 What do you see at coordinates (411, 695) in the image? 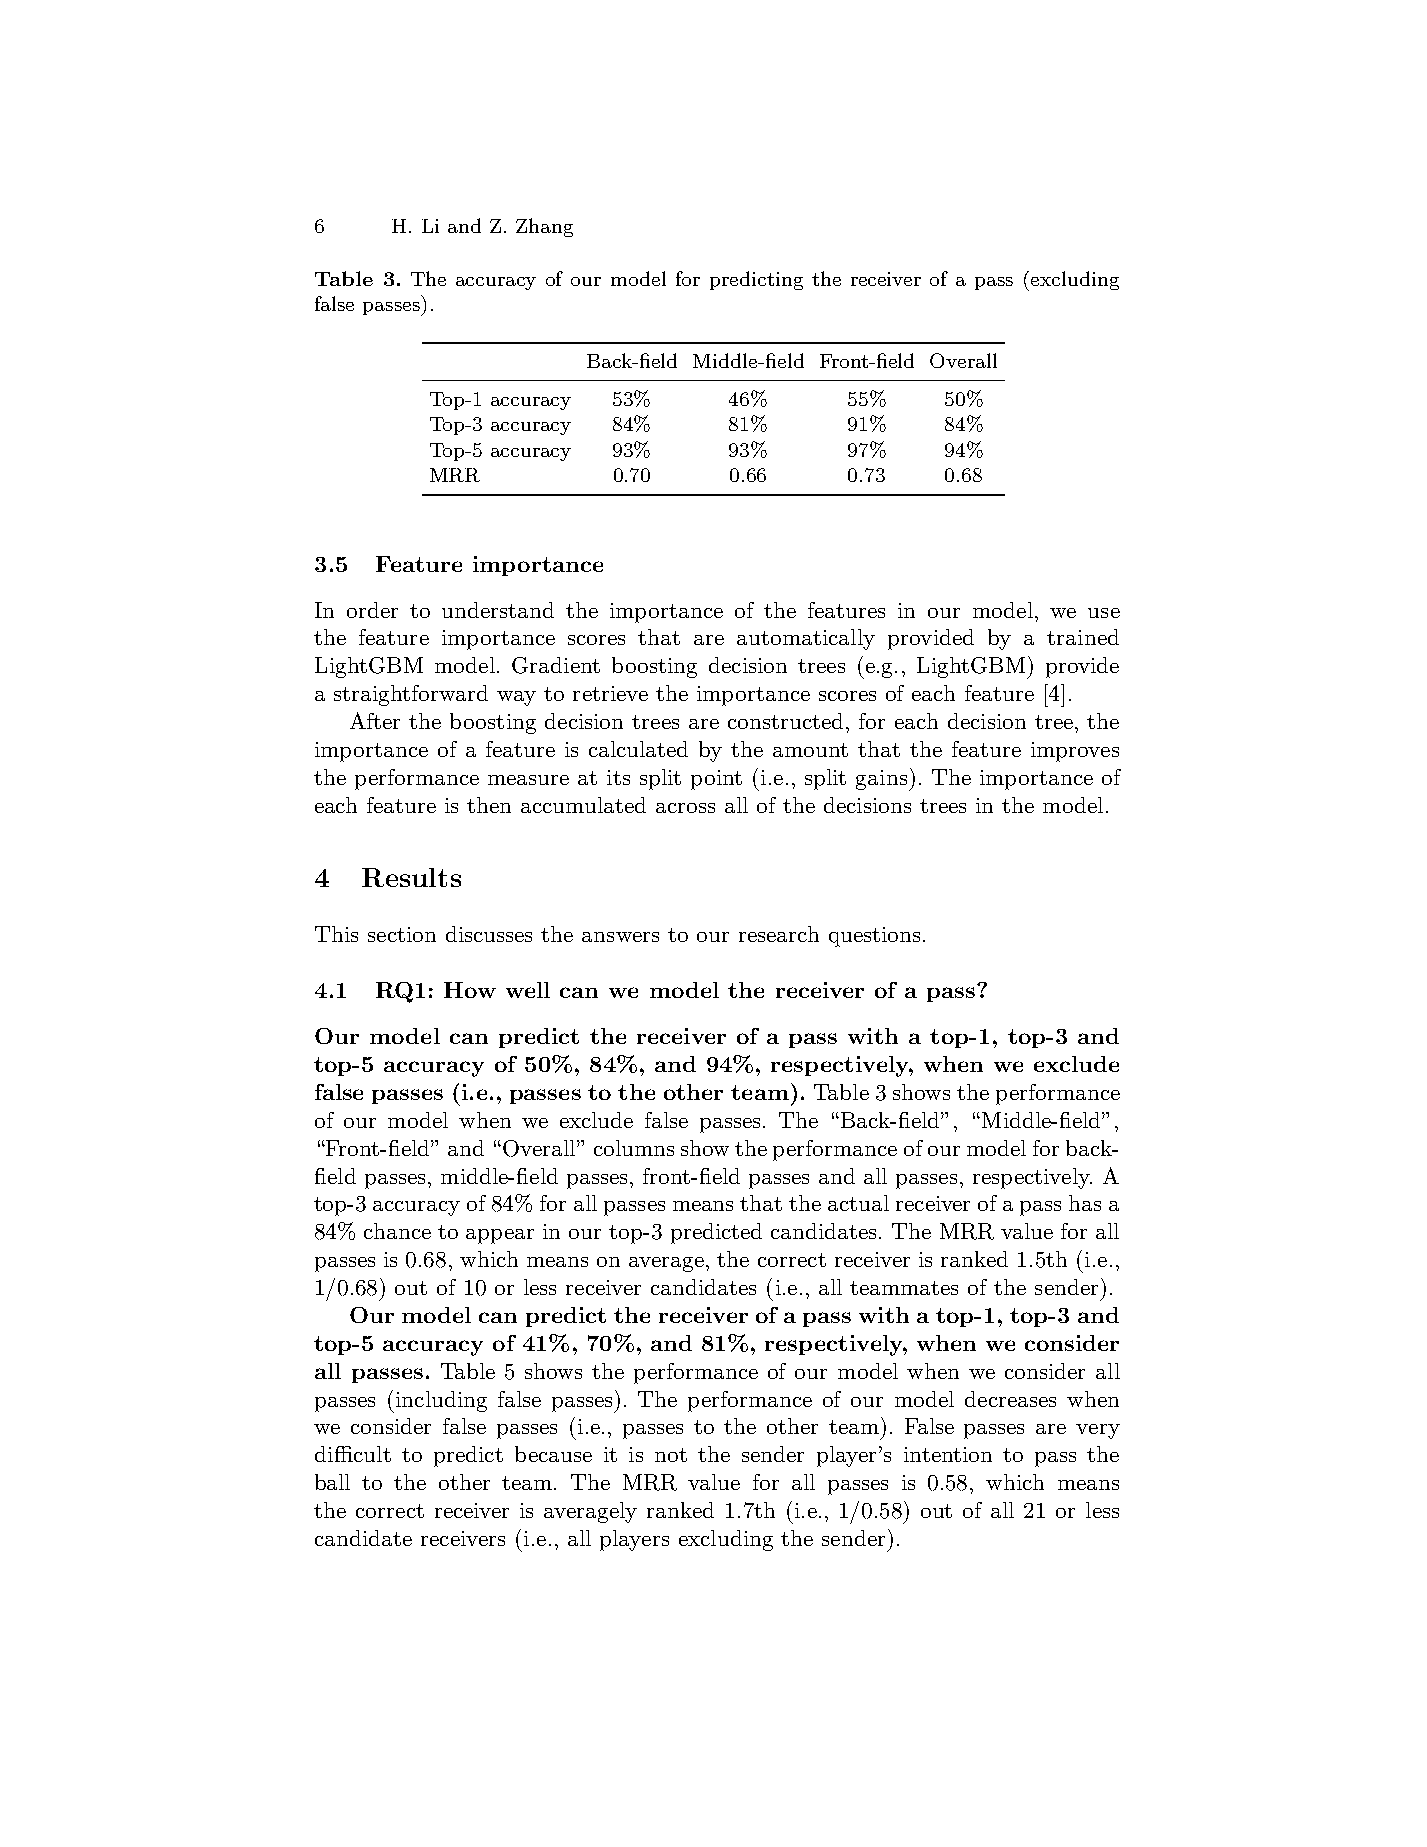
I see `straightforward` at bounding box center [411, 695].
